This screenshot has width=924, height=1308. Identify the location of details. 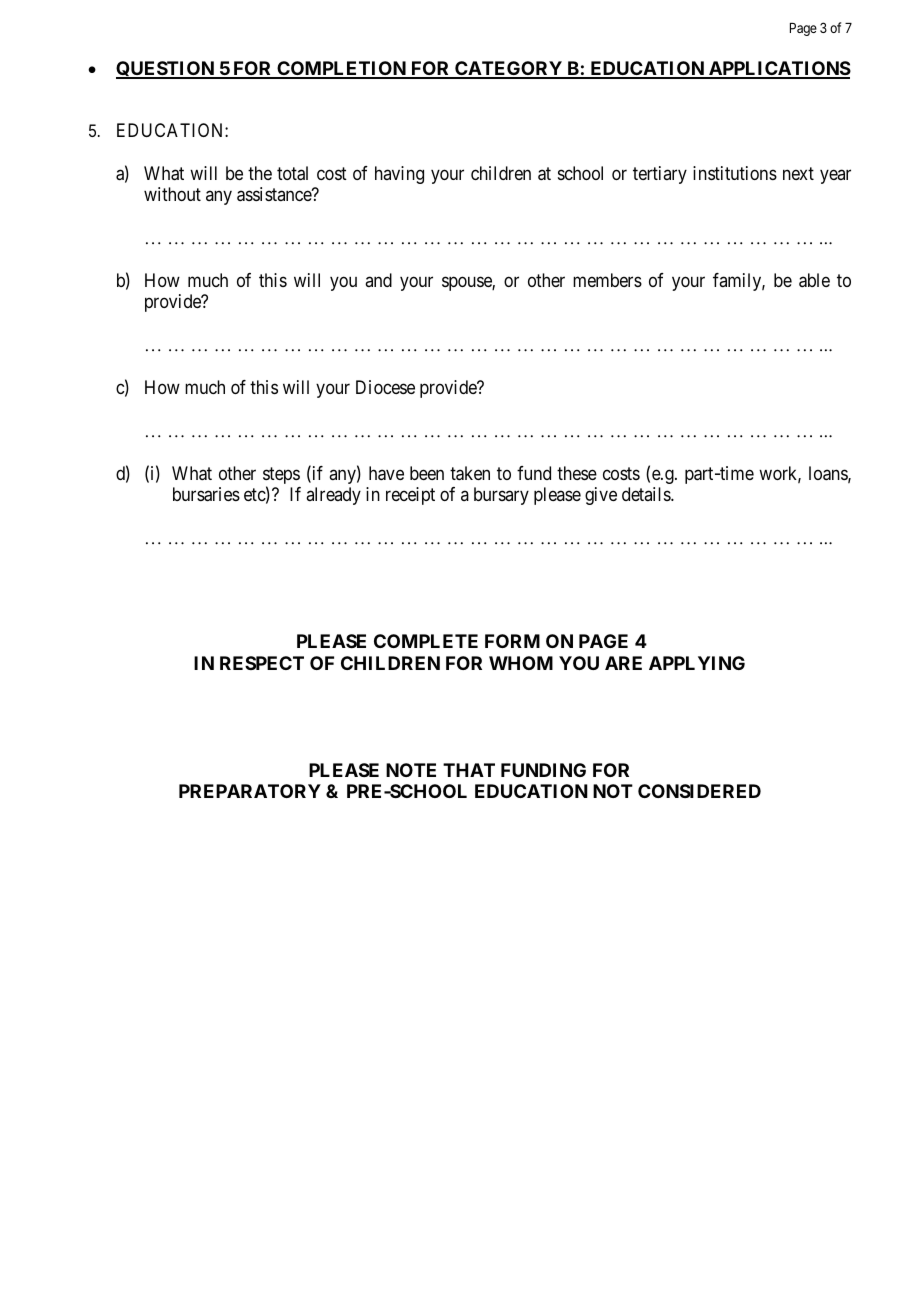
(647, 494).
